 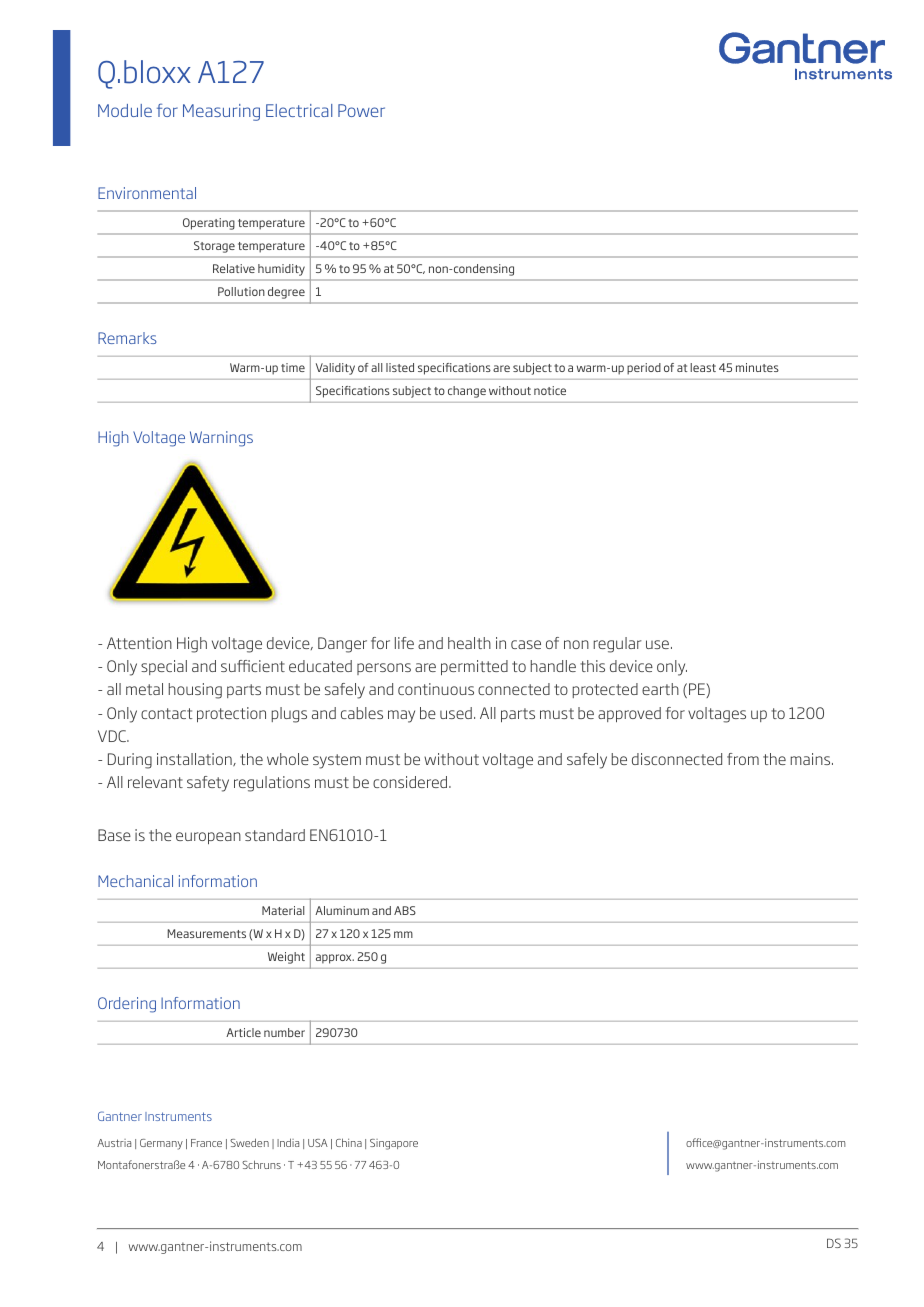 I want to click on Power, so click(x=361, y=110).
